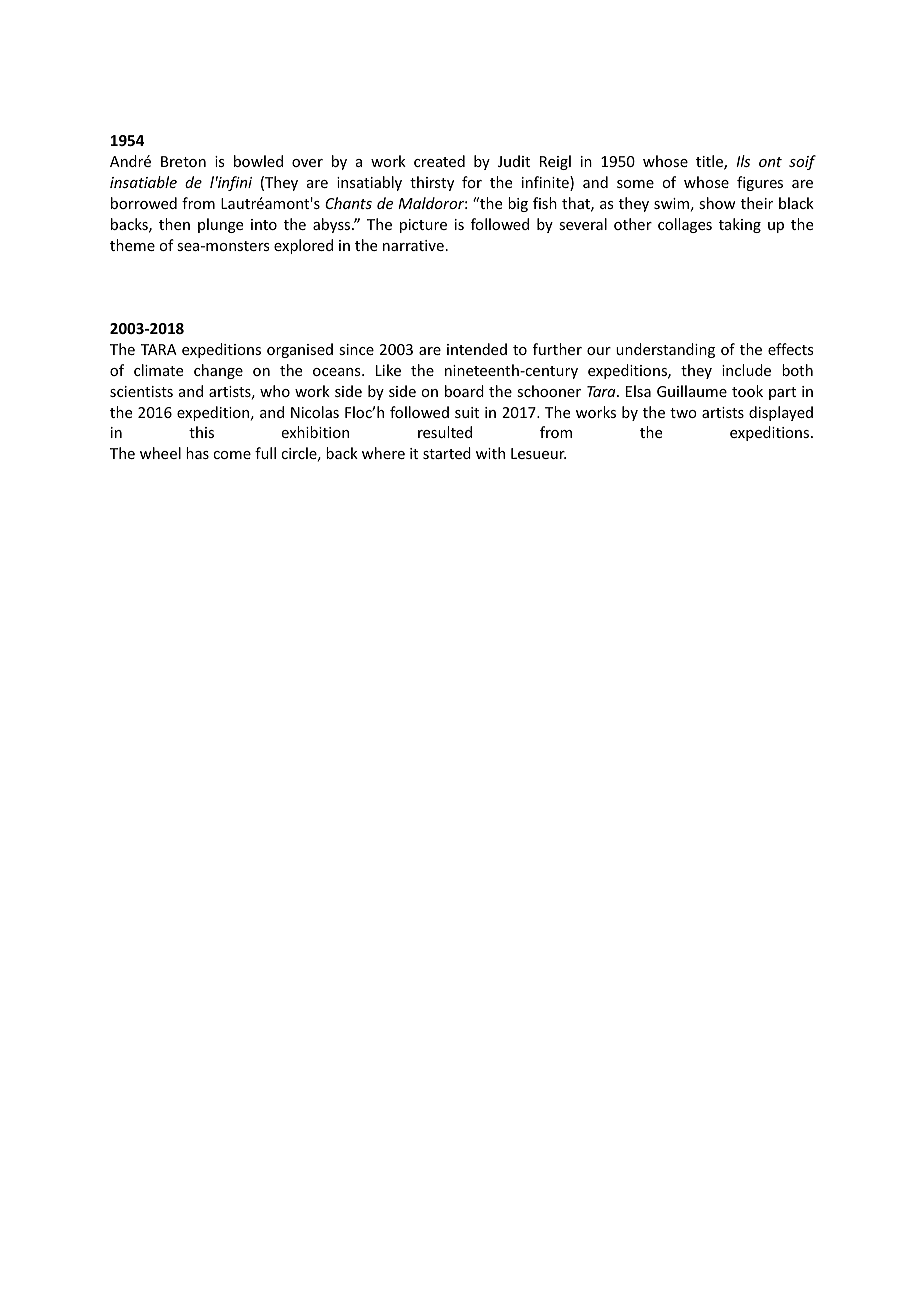 This page has height=1308, width=924. Describe the element at coordinates (183, 161) in the page. I see `Breton` at that location.
